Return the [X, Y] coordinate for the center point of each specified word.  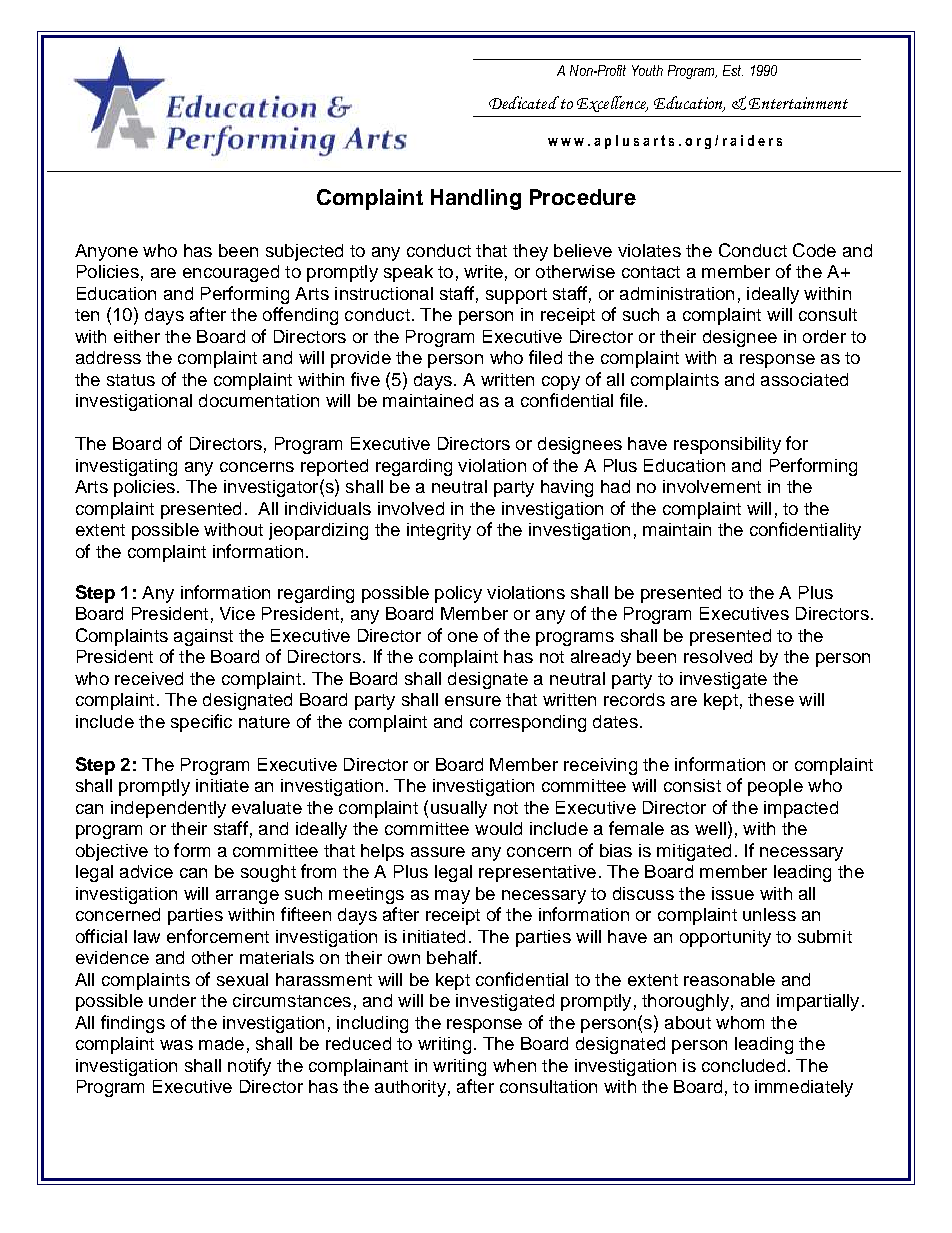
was [176, 1045]
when [514, 1065]
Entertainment [798, 103]
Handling [476, 199]
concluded [743, 1065]
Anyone [106, 252]
